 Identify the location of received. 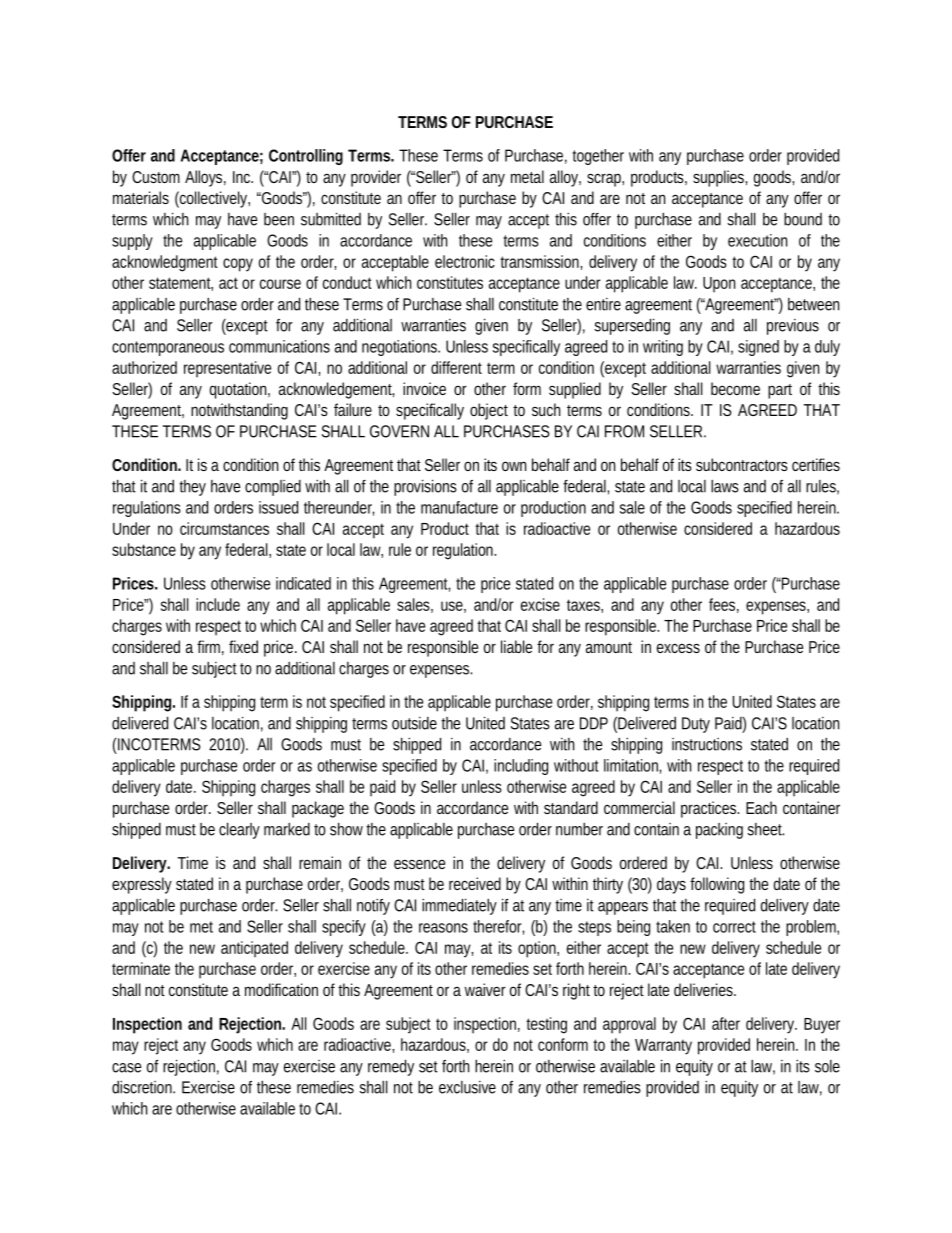
(475, 883).
